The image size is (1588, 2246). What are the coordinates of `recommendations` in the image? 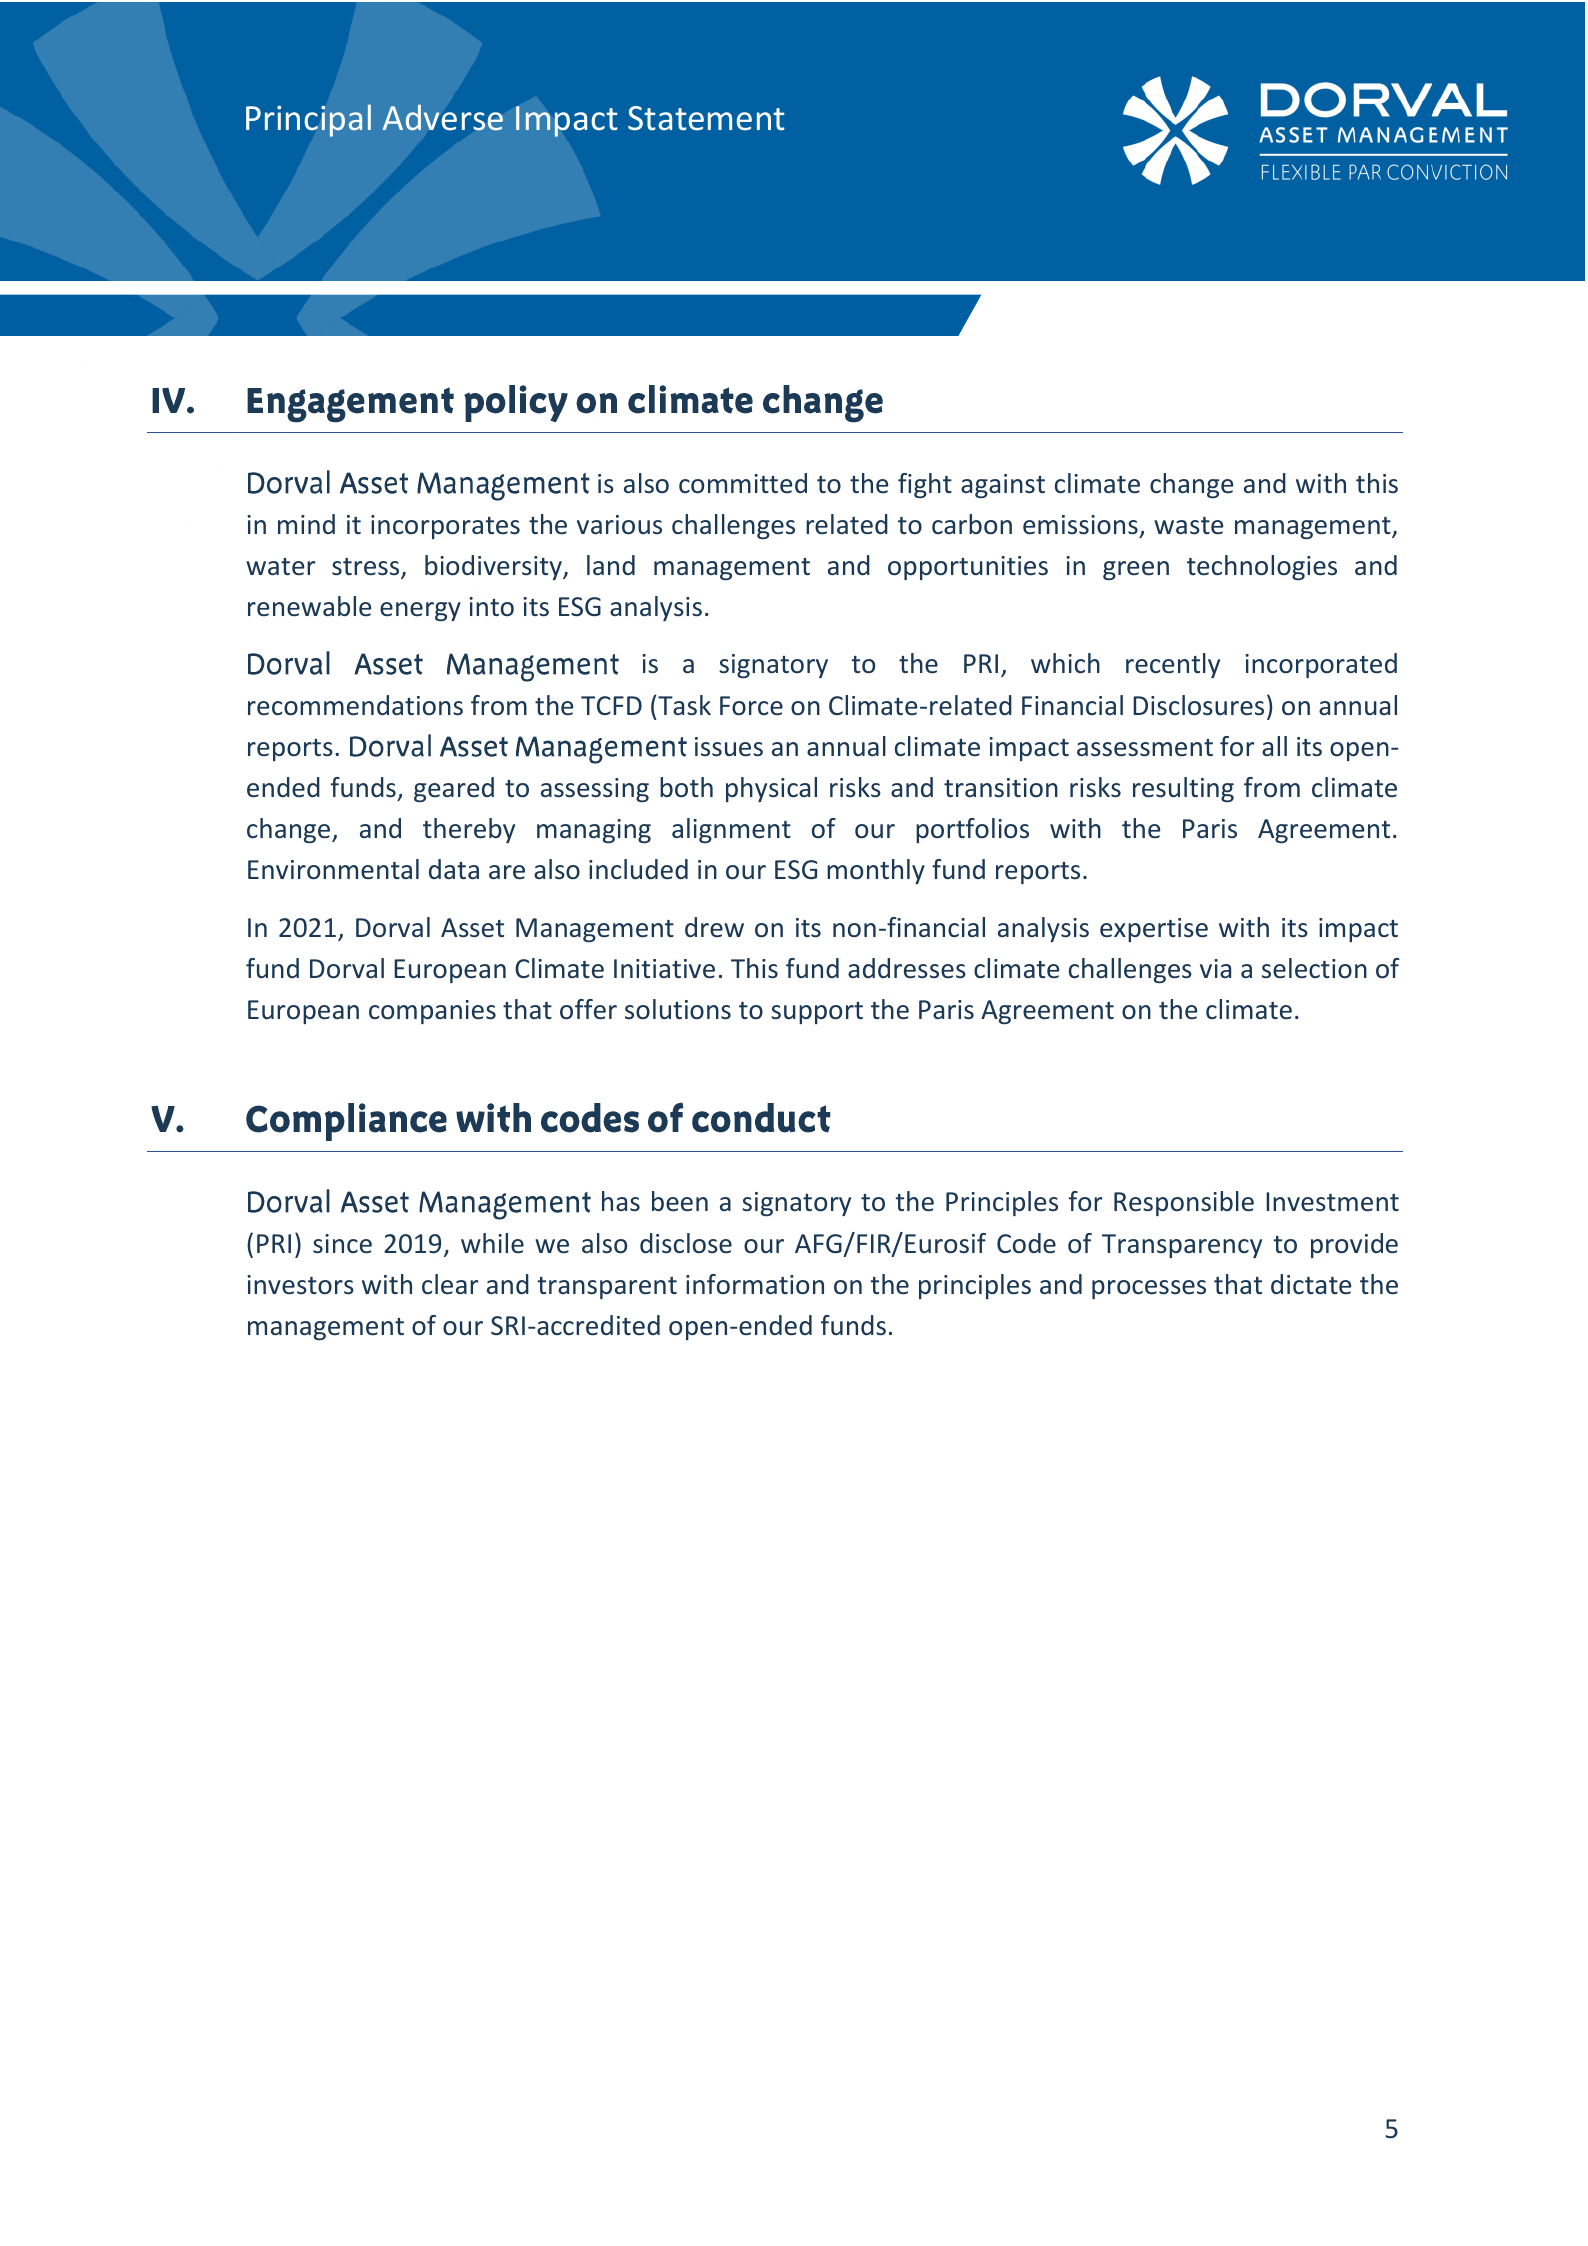 It's located at (355, 705).
